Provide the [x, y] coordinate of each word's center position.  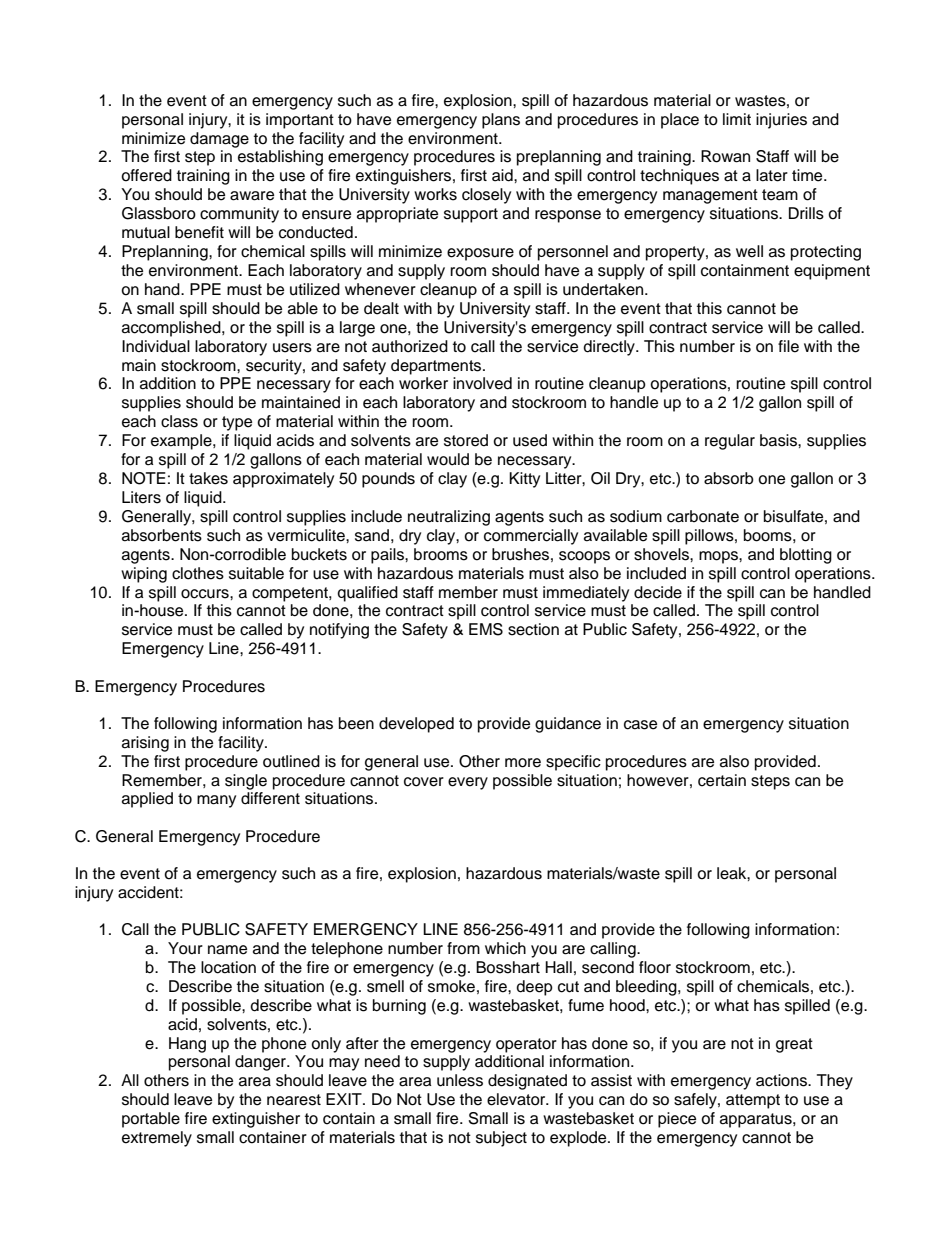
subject [501, 1139]
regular [730, 442]
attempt [753, 1101]
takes [208, 478]
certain [722, 780]
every [468, 783]
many [216, 801]
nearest [294, 1100]
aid [503, 175]
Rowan [725, 156]
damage [219, 140]
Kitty [524, 480]
